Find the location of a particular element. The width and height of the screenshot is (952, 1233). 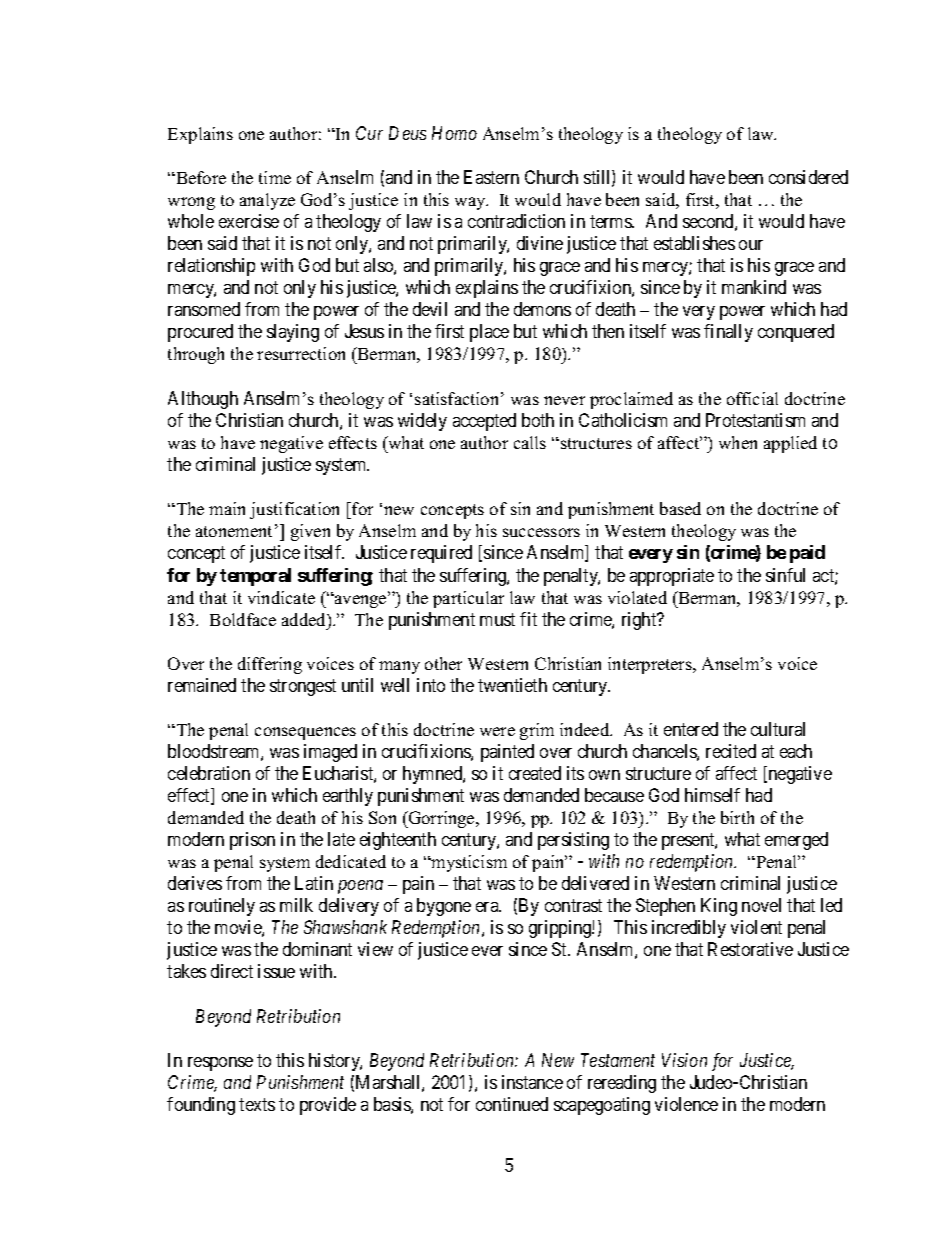

time is located at coordinates (275, 177).
